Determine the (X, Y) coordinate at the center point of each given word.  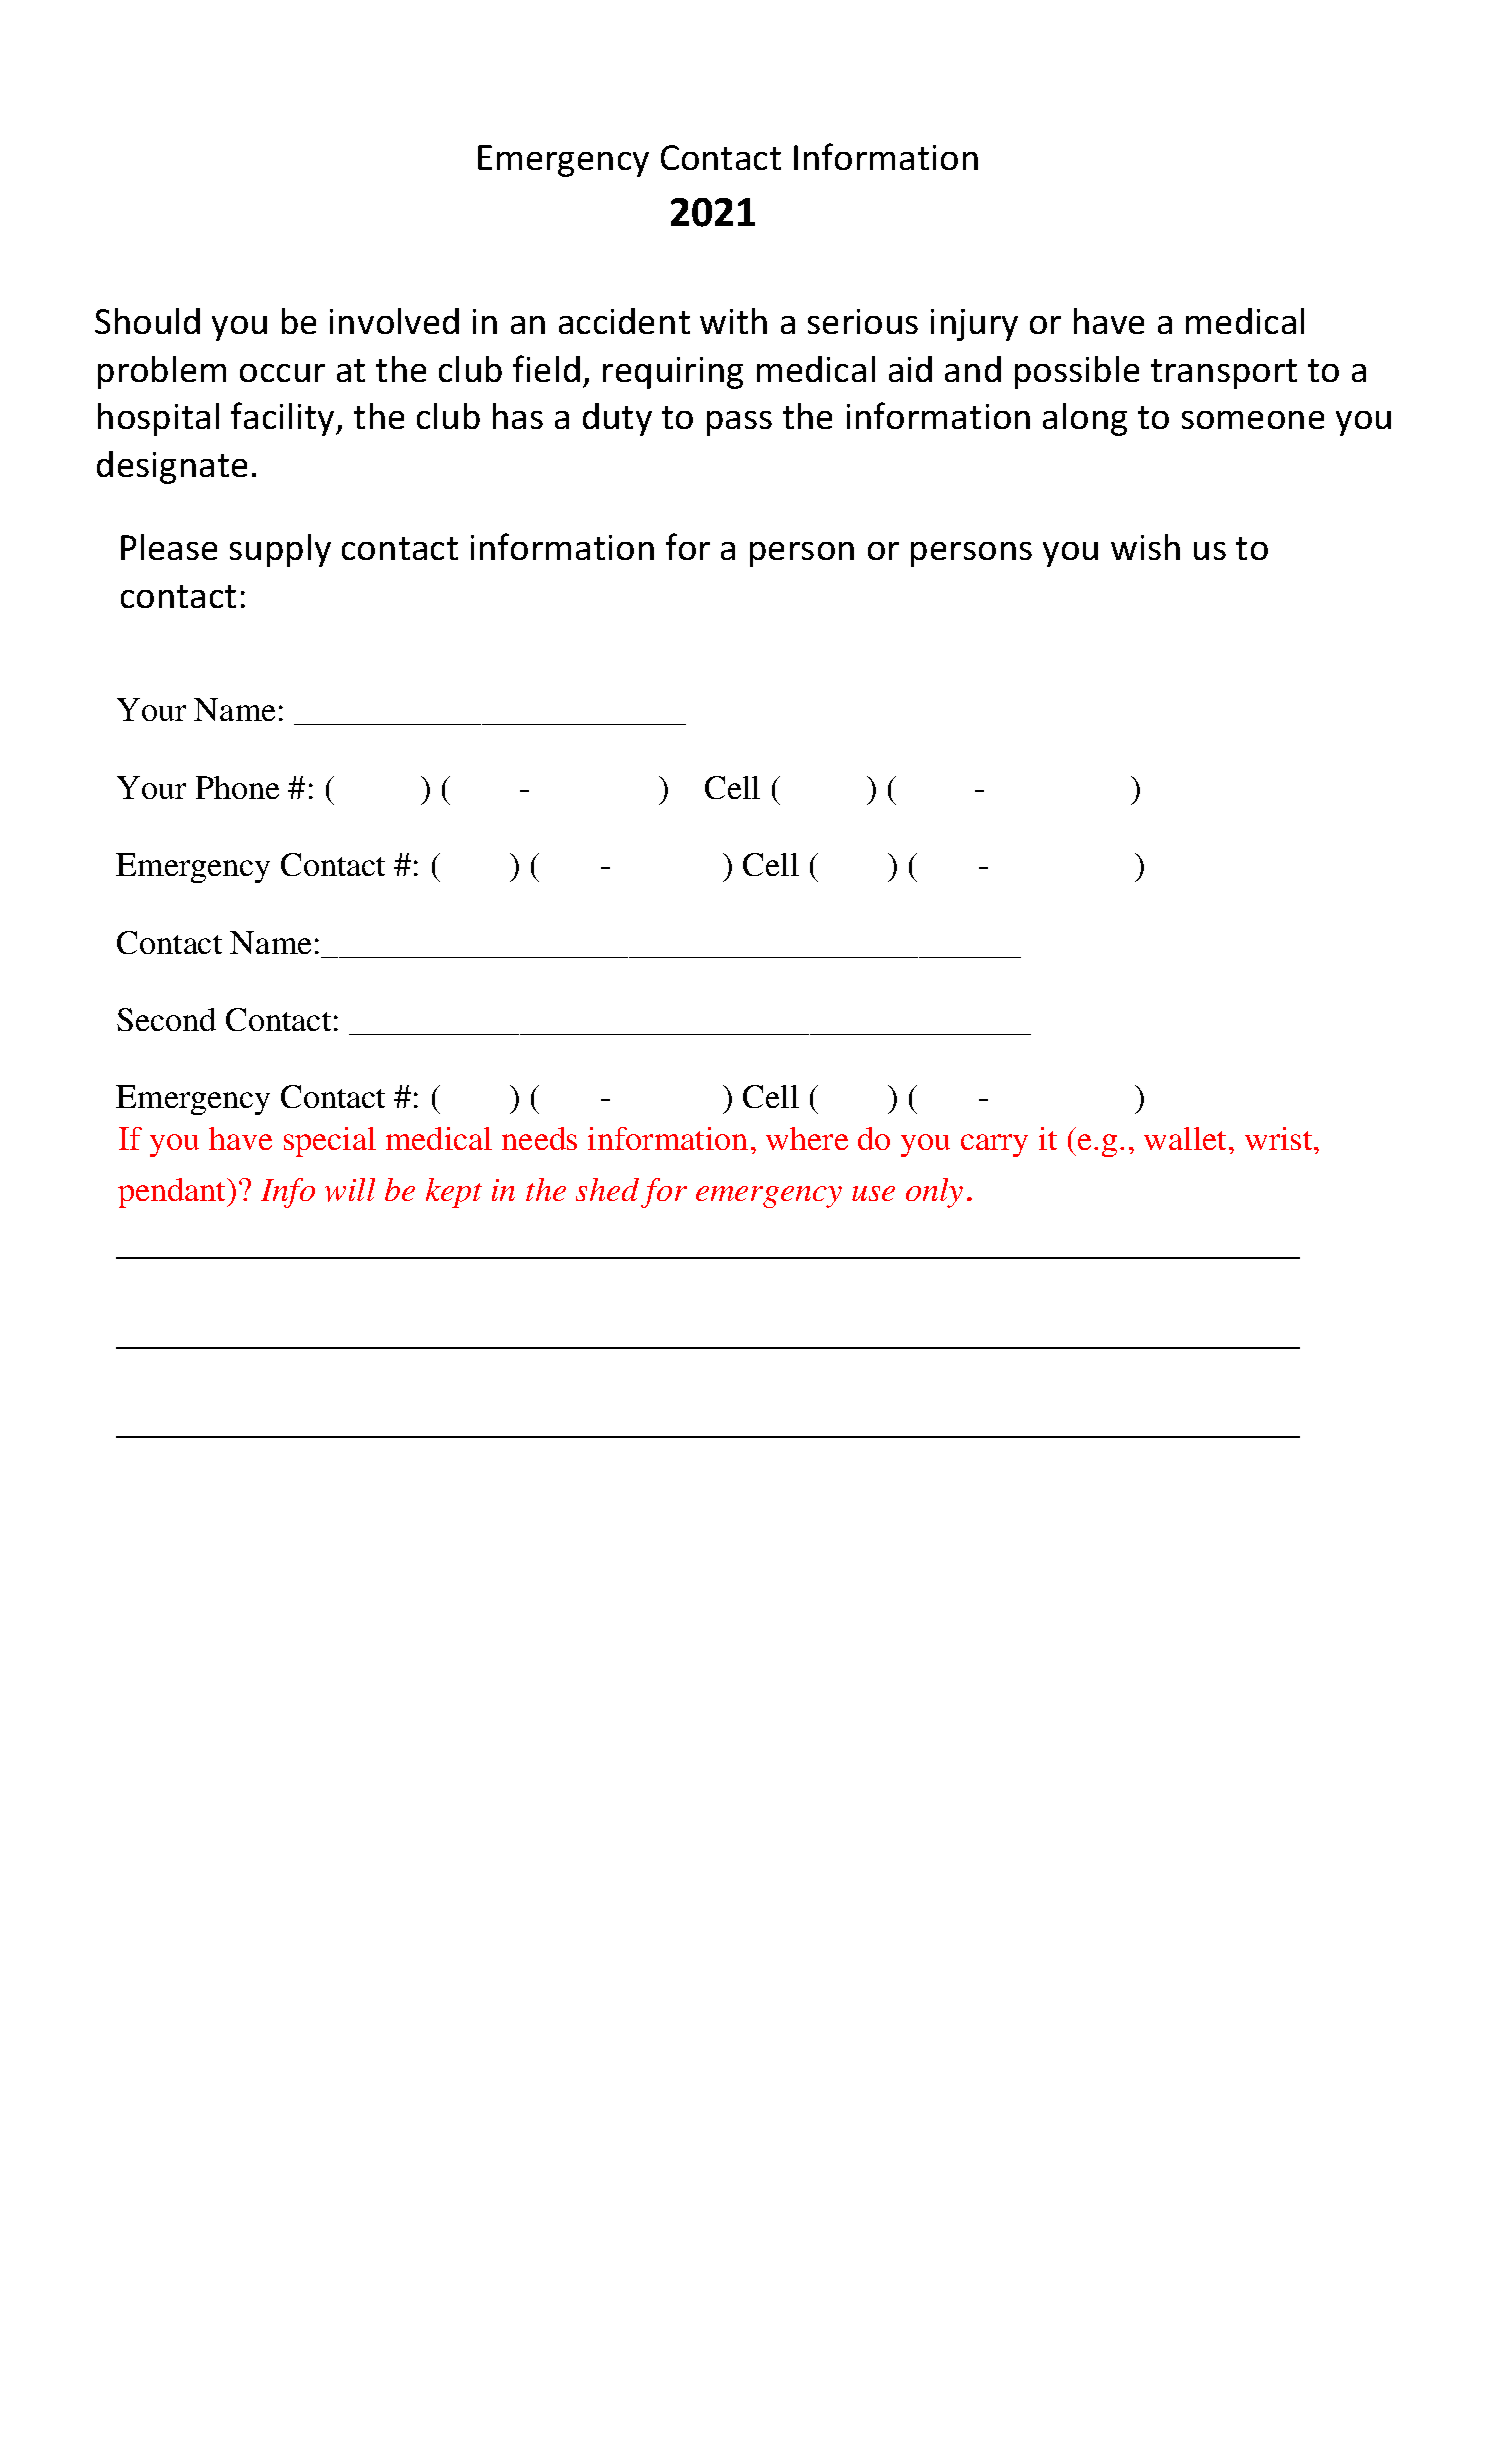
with (733, 321)
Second (166, 1019)
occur (282, 373)
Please (169, 547)
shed (607, 1189)
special (330, 1142)
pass (739, 423)
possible (1077, 372)
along (1085, 419)
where (807, 1138)
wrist (1280, 1138)
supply (280, 550)
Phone (237, 787)
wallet (1187, 1138)
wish (1145, 547)
